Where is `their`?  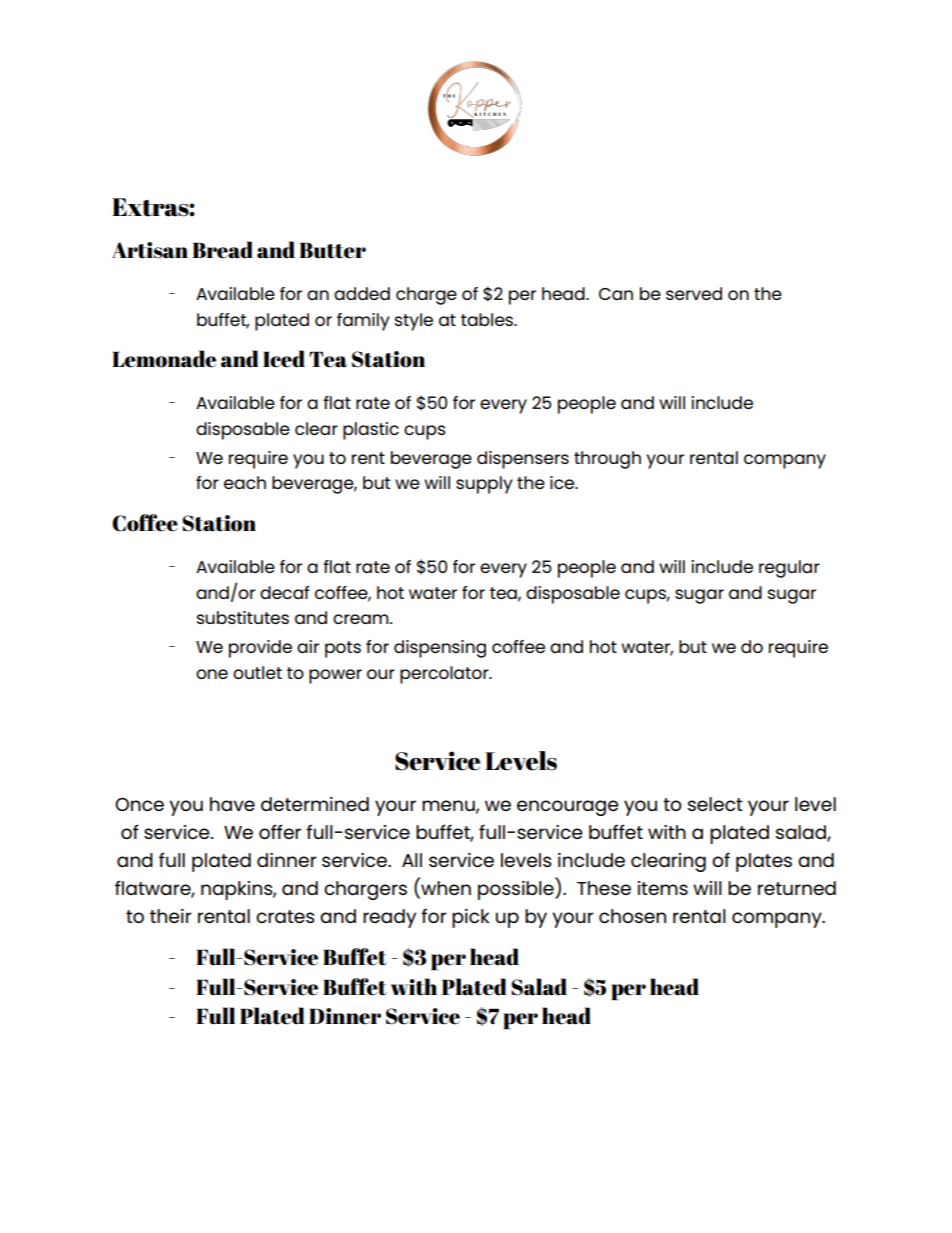
their is located at coordinates (171, 916).
